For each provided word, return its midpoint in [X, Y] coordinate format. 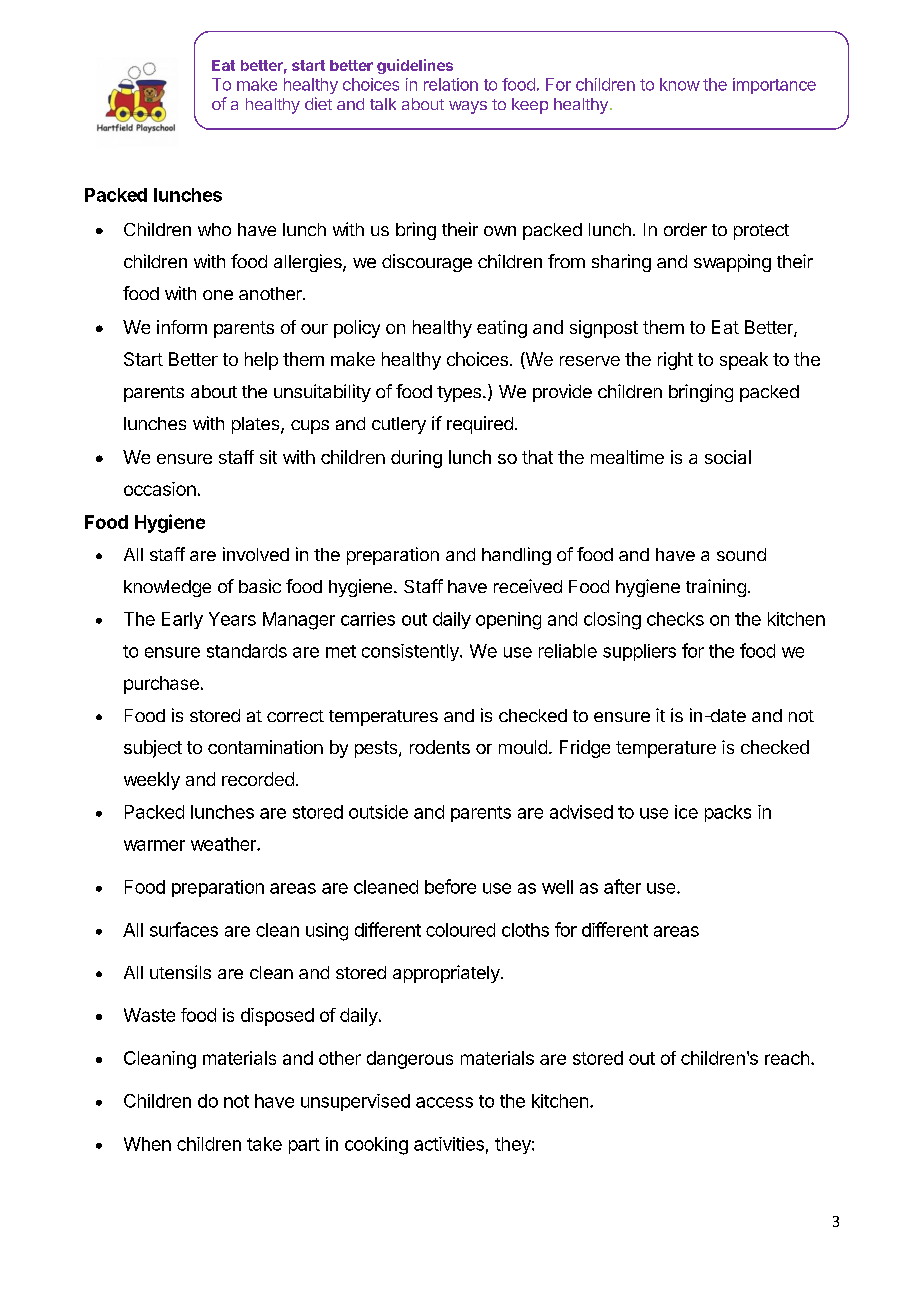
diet [318, 103]
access [444, 1102]
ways [468, 107]
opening [508, 621]
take [264, 1144]
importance [774, 86]
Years [232, 619]
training [716, 588]
